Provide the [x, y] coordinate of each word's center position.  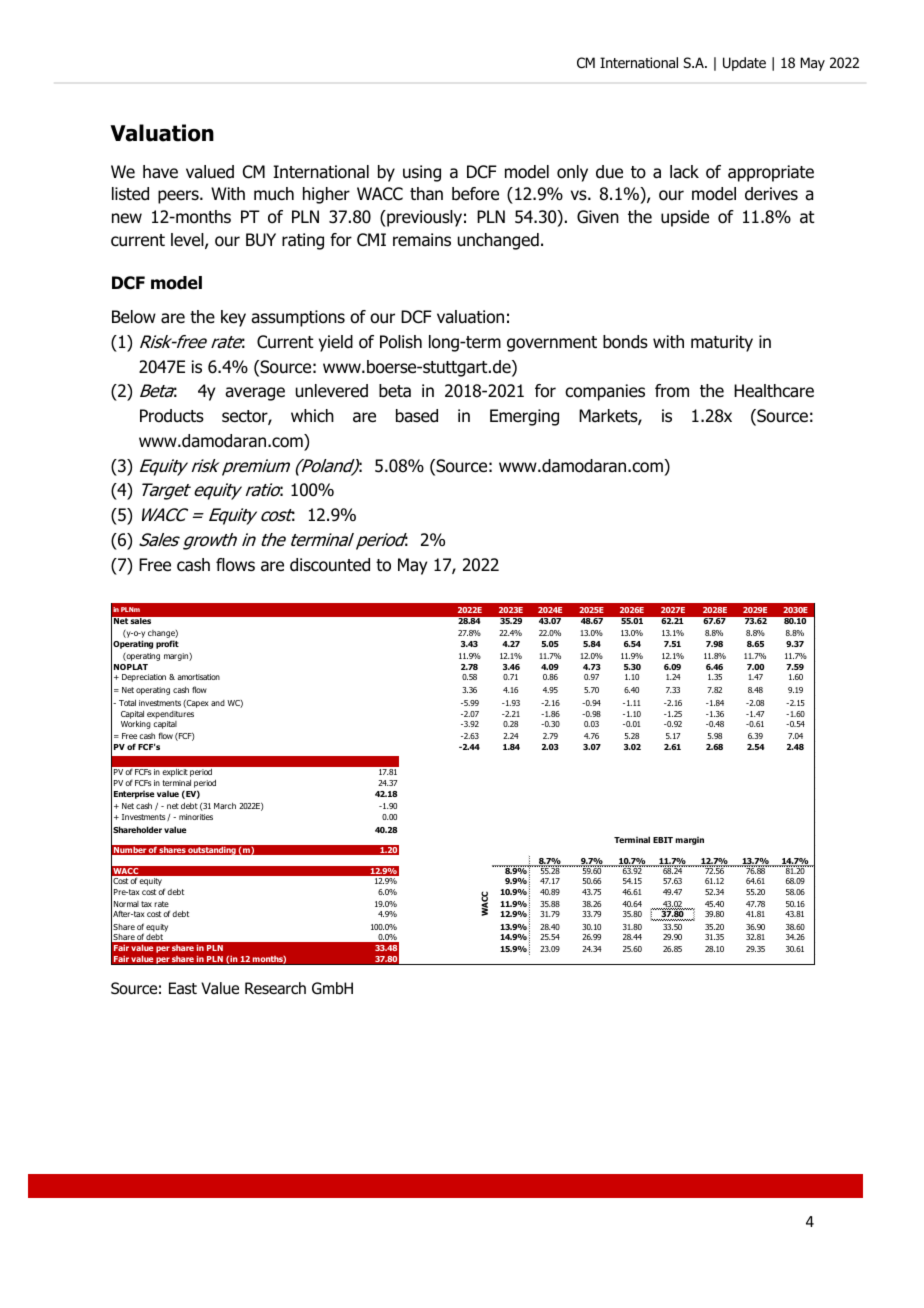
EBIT [663, 840]
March [225, 806]
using [422, 173]
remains [422, 240]
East [183, 988]
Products [172, 416]
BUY [261, 240]
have [160, 172]
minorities [196, 817]
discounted [330, 565]
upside [685, 218]
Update [744, 64]
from [672, 391]
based [417, 416]
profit [167, 644]
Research [275, 988]
